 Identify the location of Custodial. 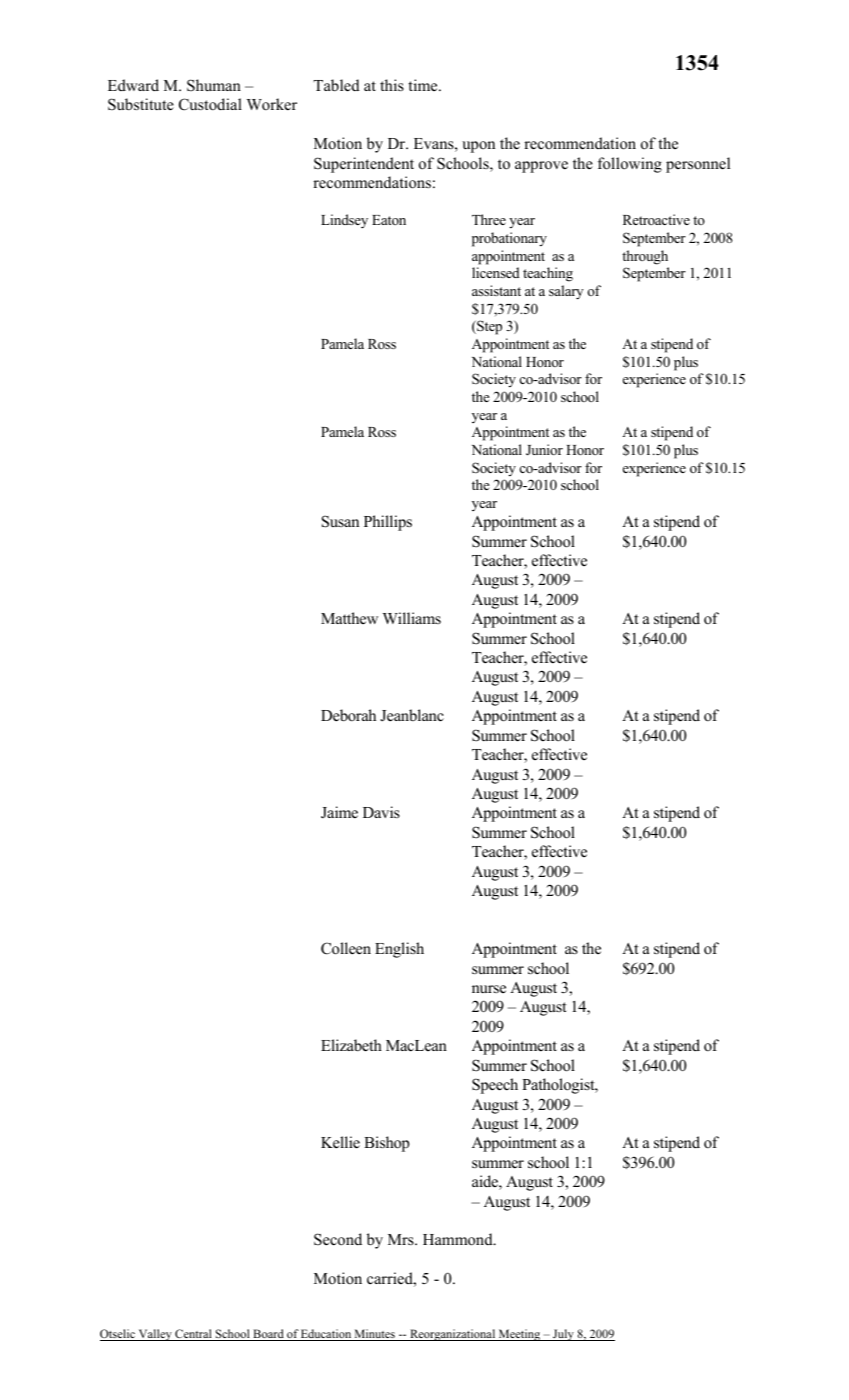
(210, 104).
